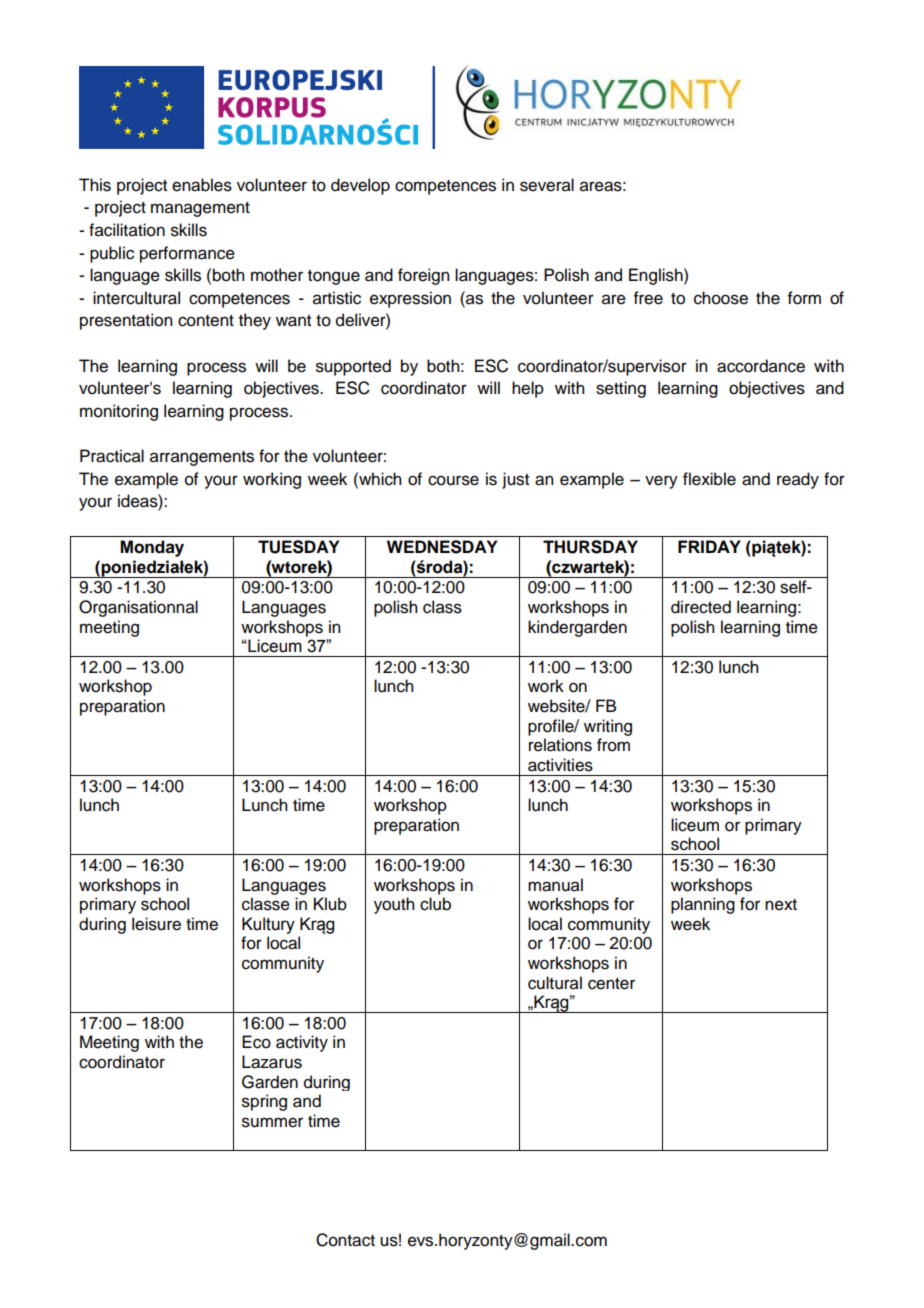 The height and width of the image is (1308, 924). Describe the element at coordinates (423, 276) in the image. I see `foreign` at that location.
